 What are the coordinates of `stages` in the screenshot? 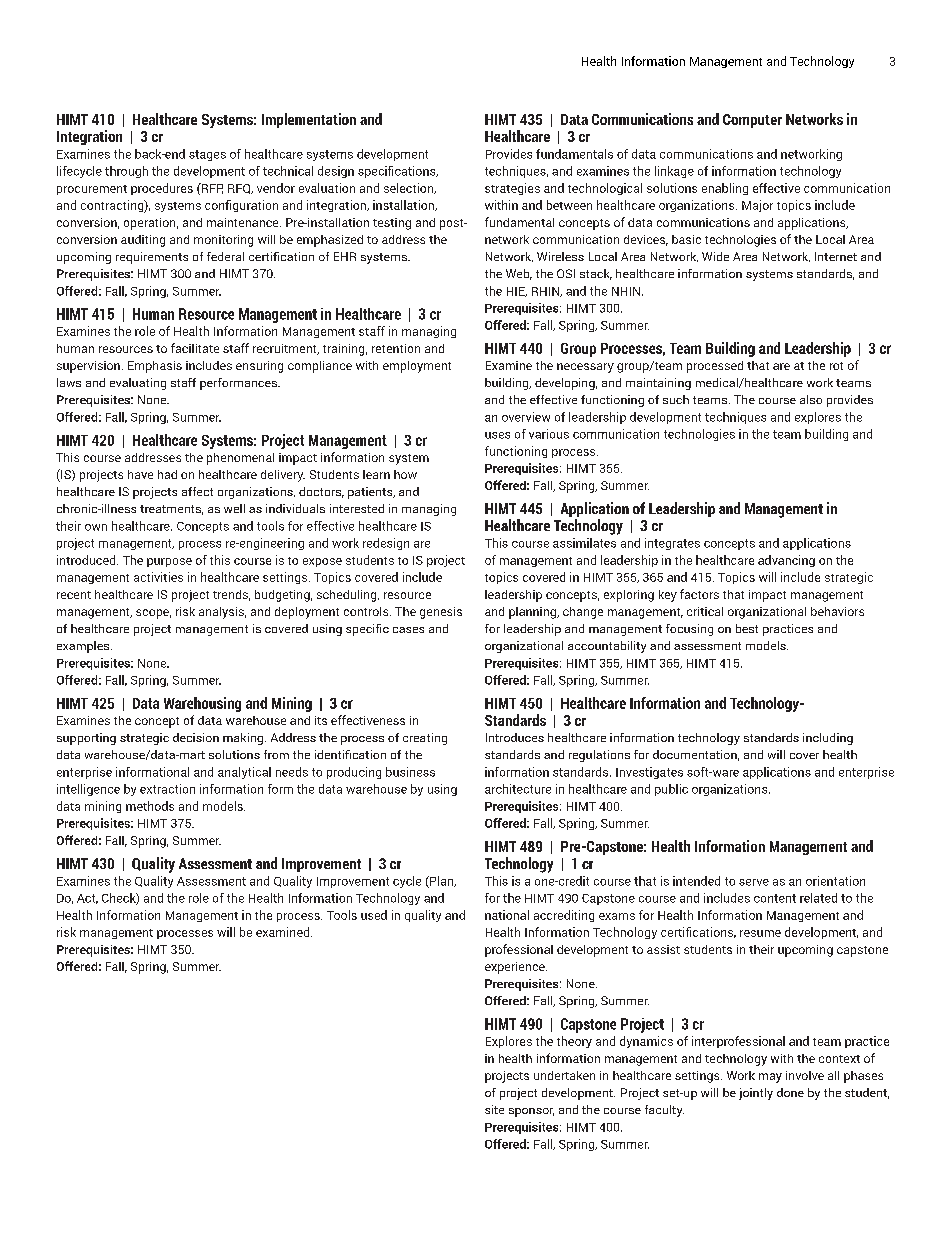 It's located at (207, 155).
